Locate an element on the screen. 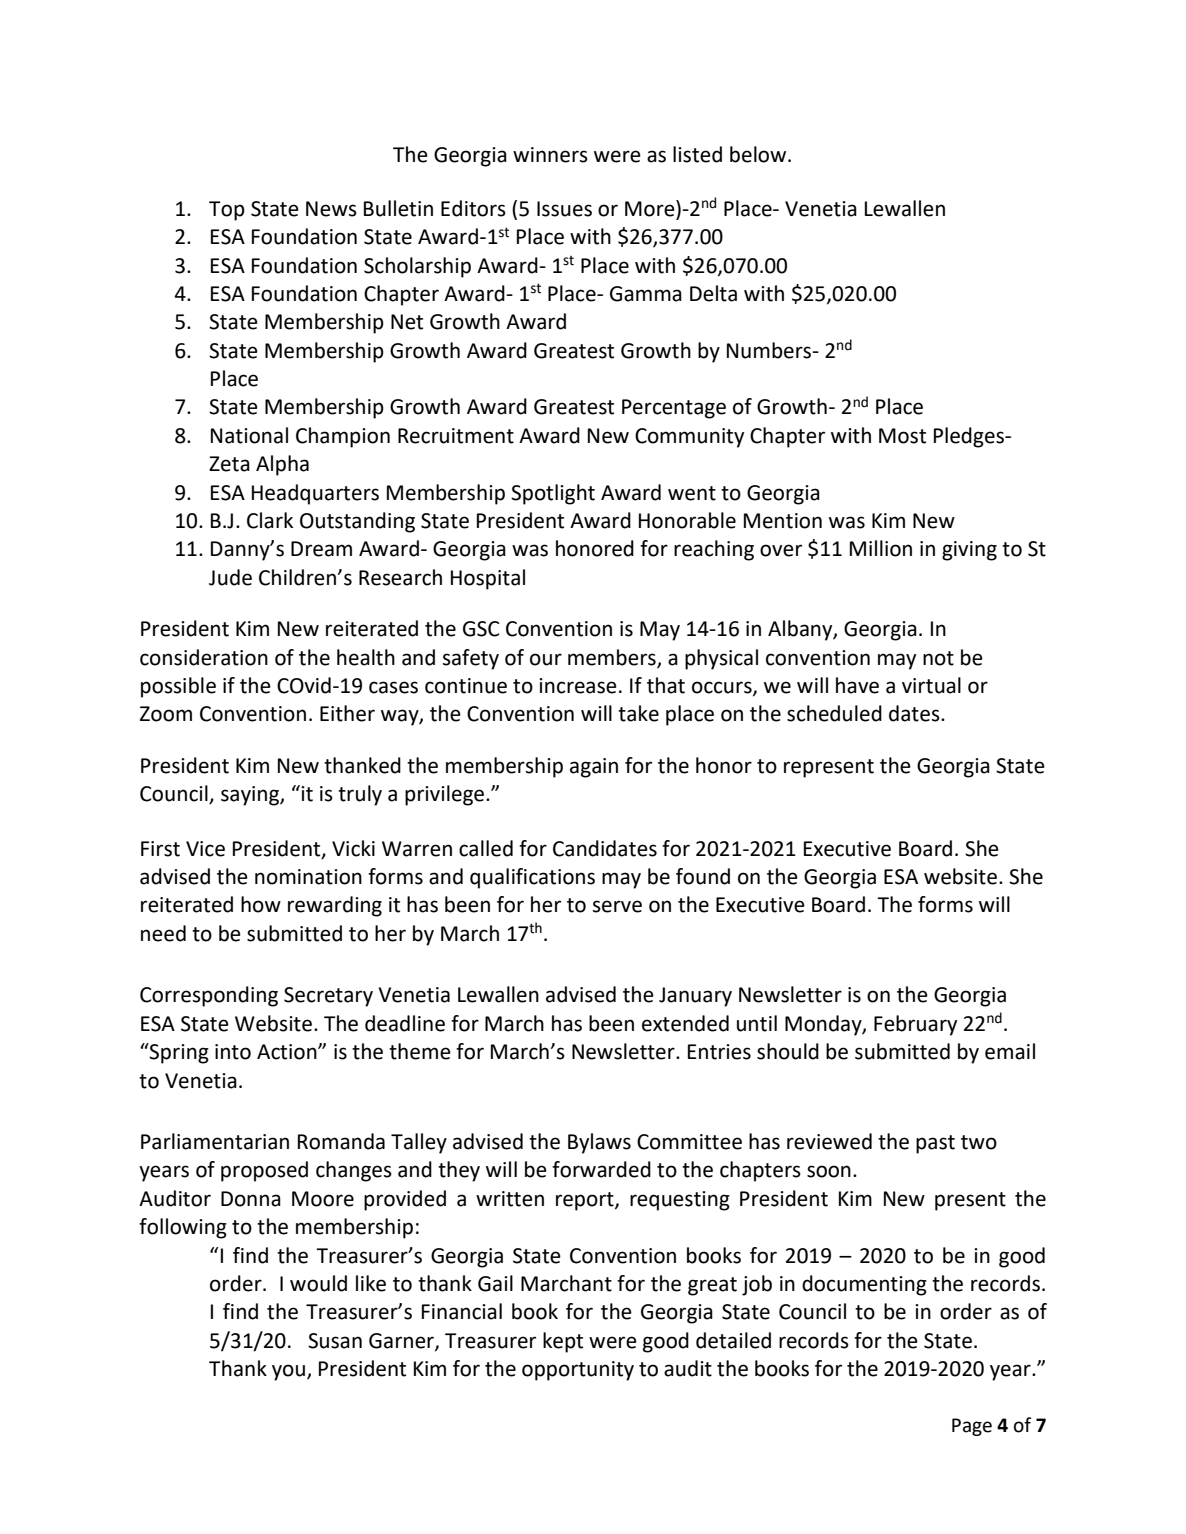  Spotlight is located at coordinates (553, 494).
